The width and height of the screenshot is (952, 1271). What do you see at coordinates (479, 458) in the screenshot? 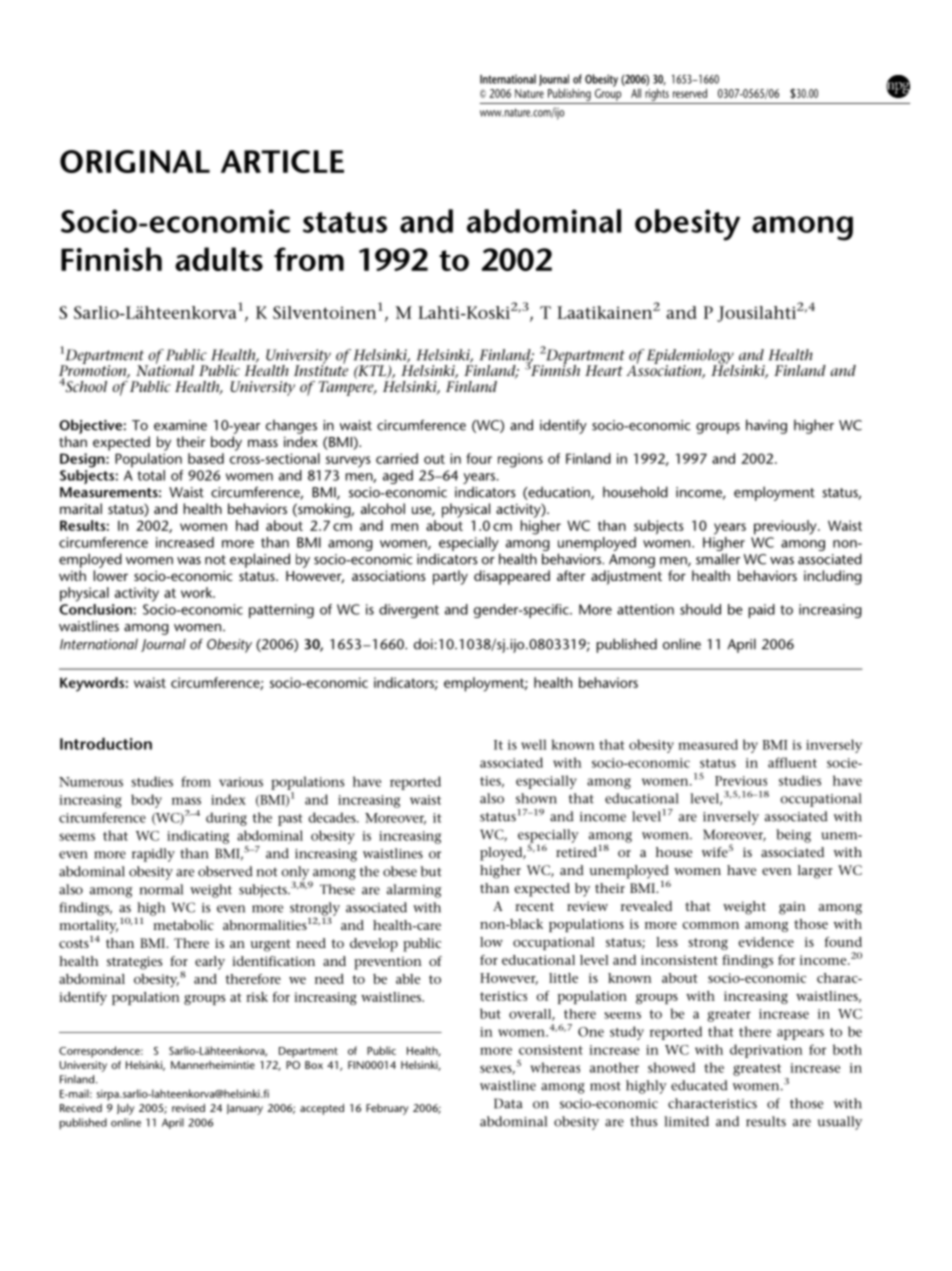
I see `four` at bounding box center [479, 458].
